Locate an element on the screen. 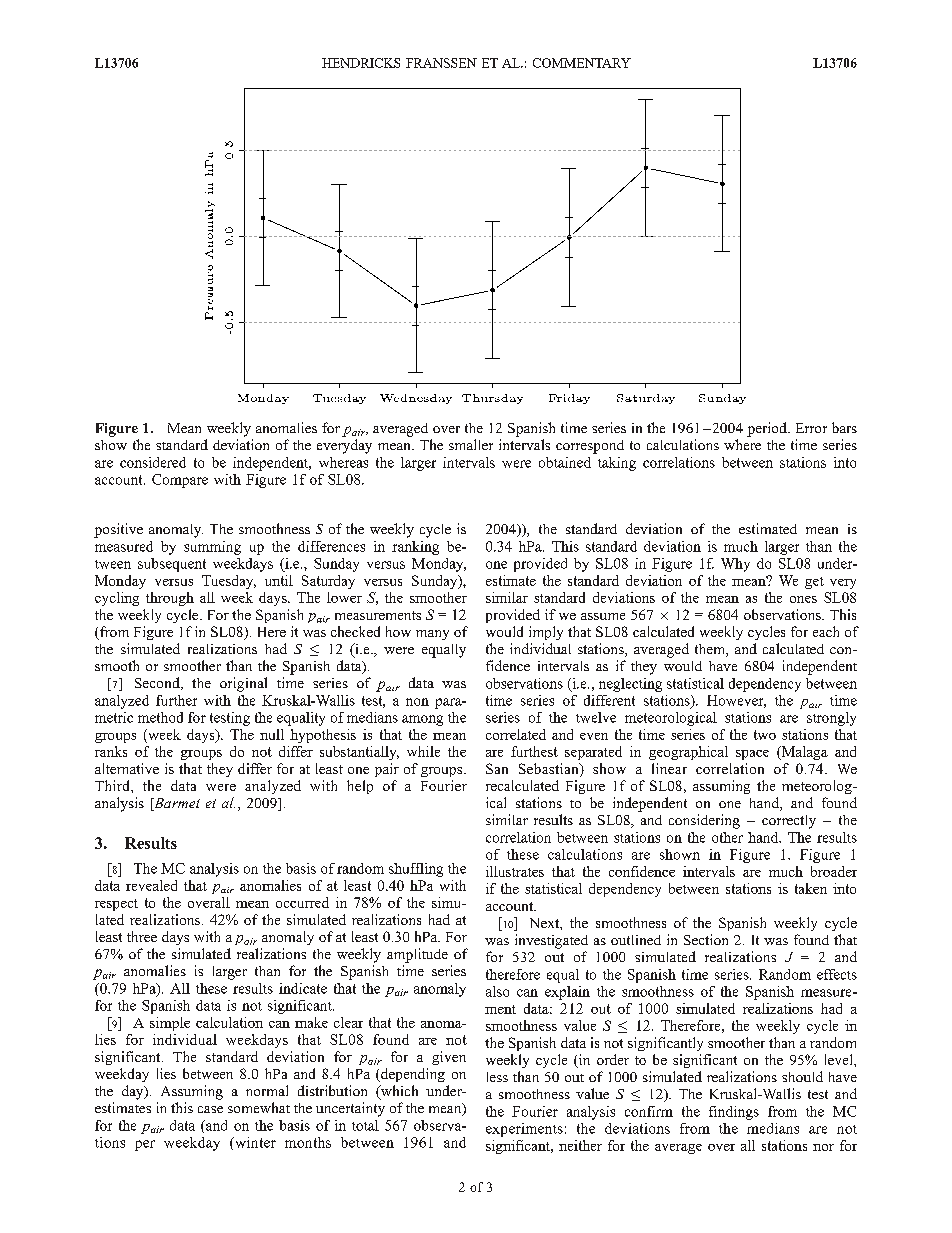 Image resolution: width=952 pixels, height=1233 pixels. case is located at coordinates (210, 1109).
